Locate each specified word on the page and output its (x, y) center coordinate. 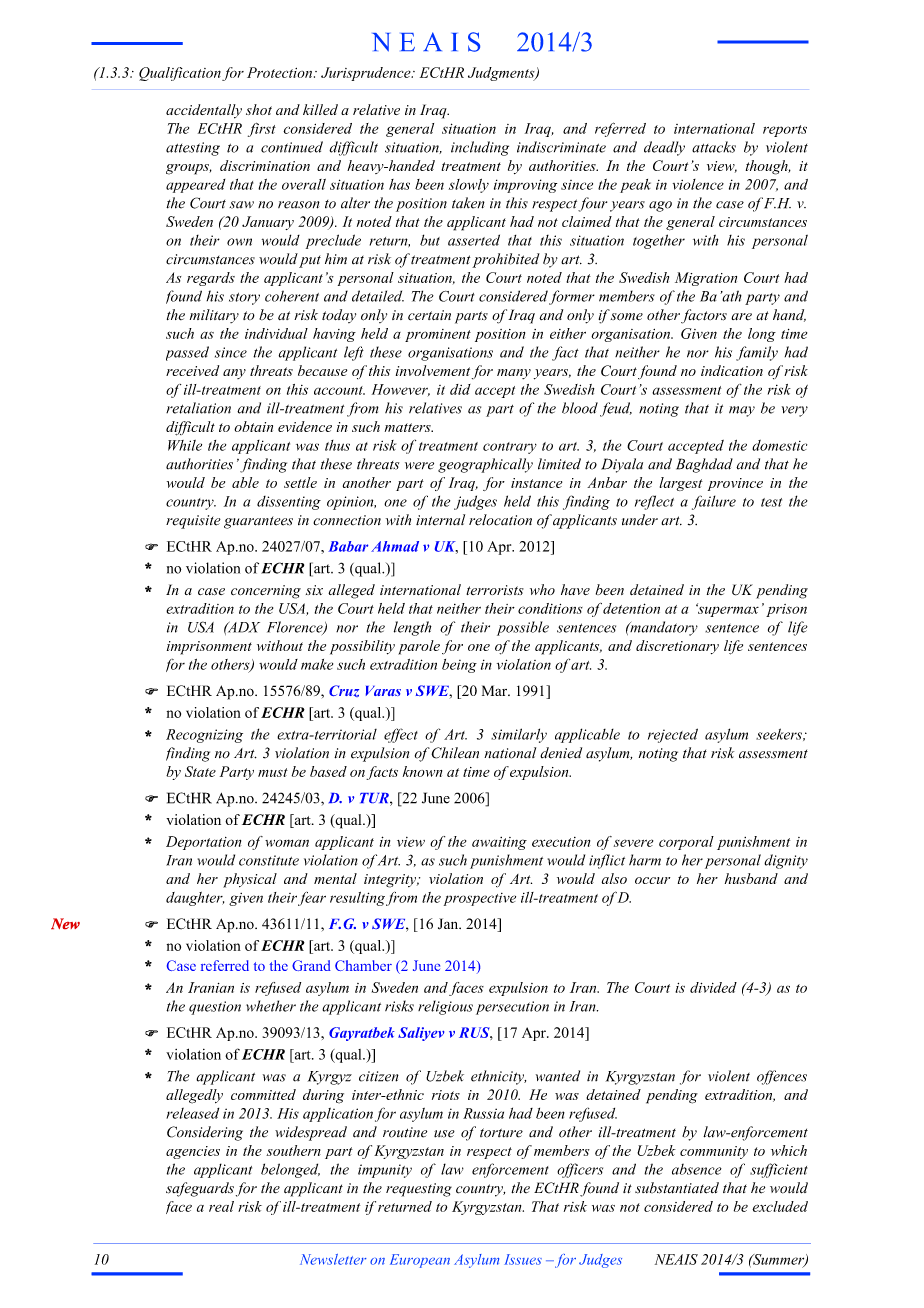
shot (259, 109)
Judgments (502, 74)
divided (713, 987)
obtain (253, 426)
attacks (714, 147)
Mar (496, 690)
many (514, 374)
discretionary (677, 647)
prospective (480, 899)
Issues (523, 1259)
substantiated (677, 1188)
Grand (311, 965)
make (317, 664)
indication (732, 370)
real (221, 1206)
